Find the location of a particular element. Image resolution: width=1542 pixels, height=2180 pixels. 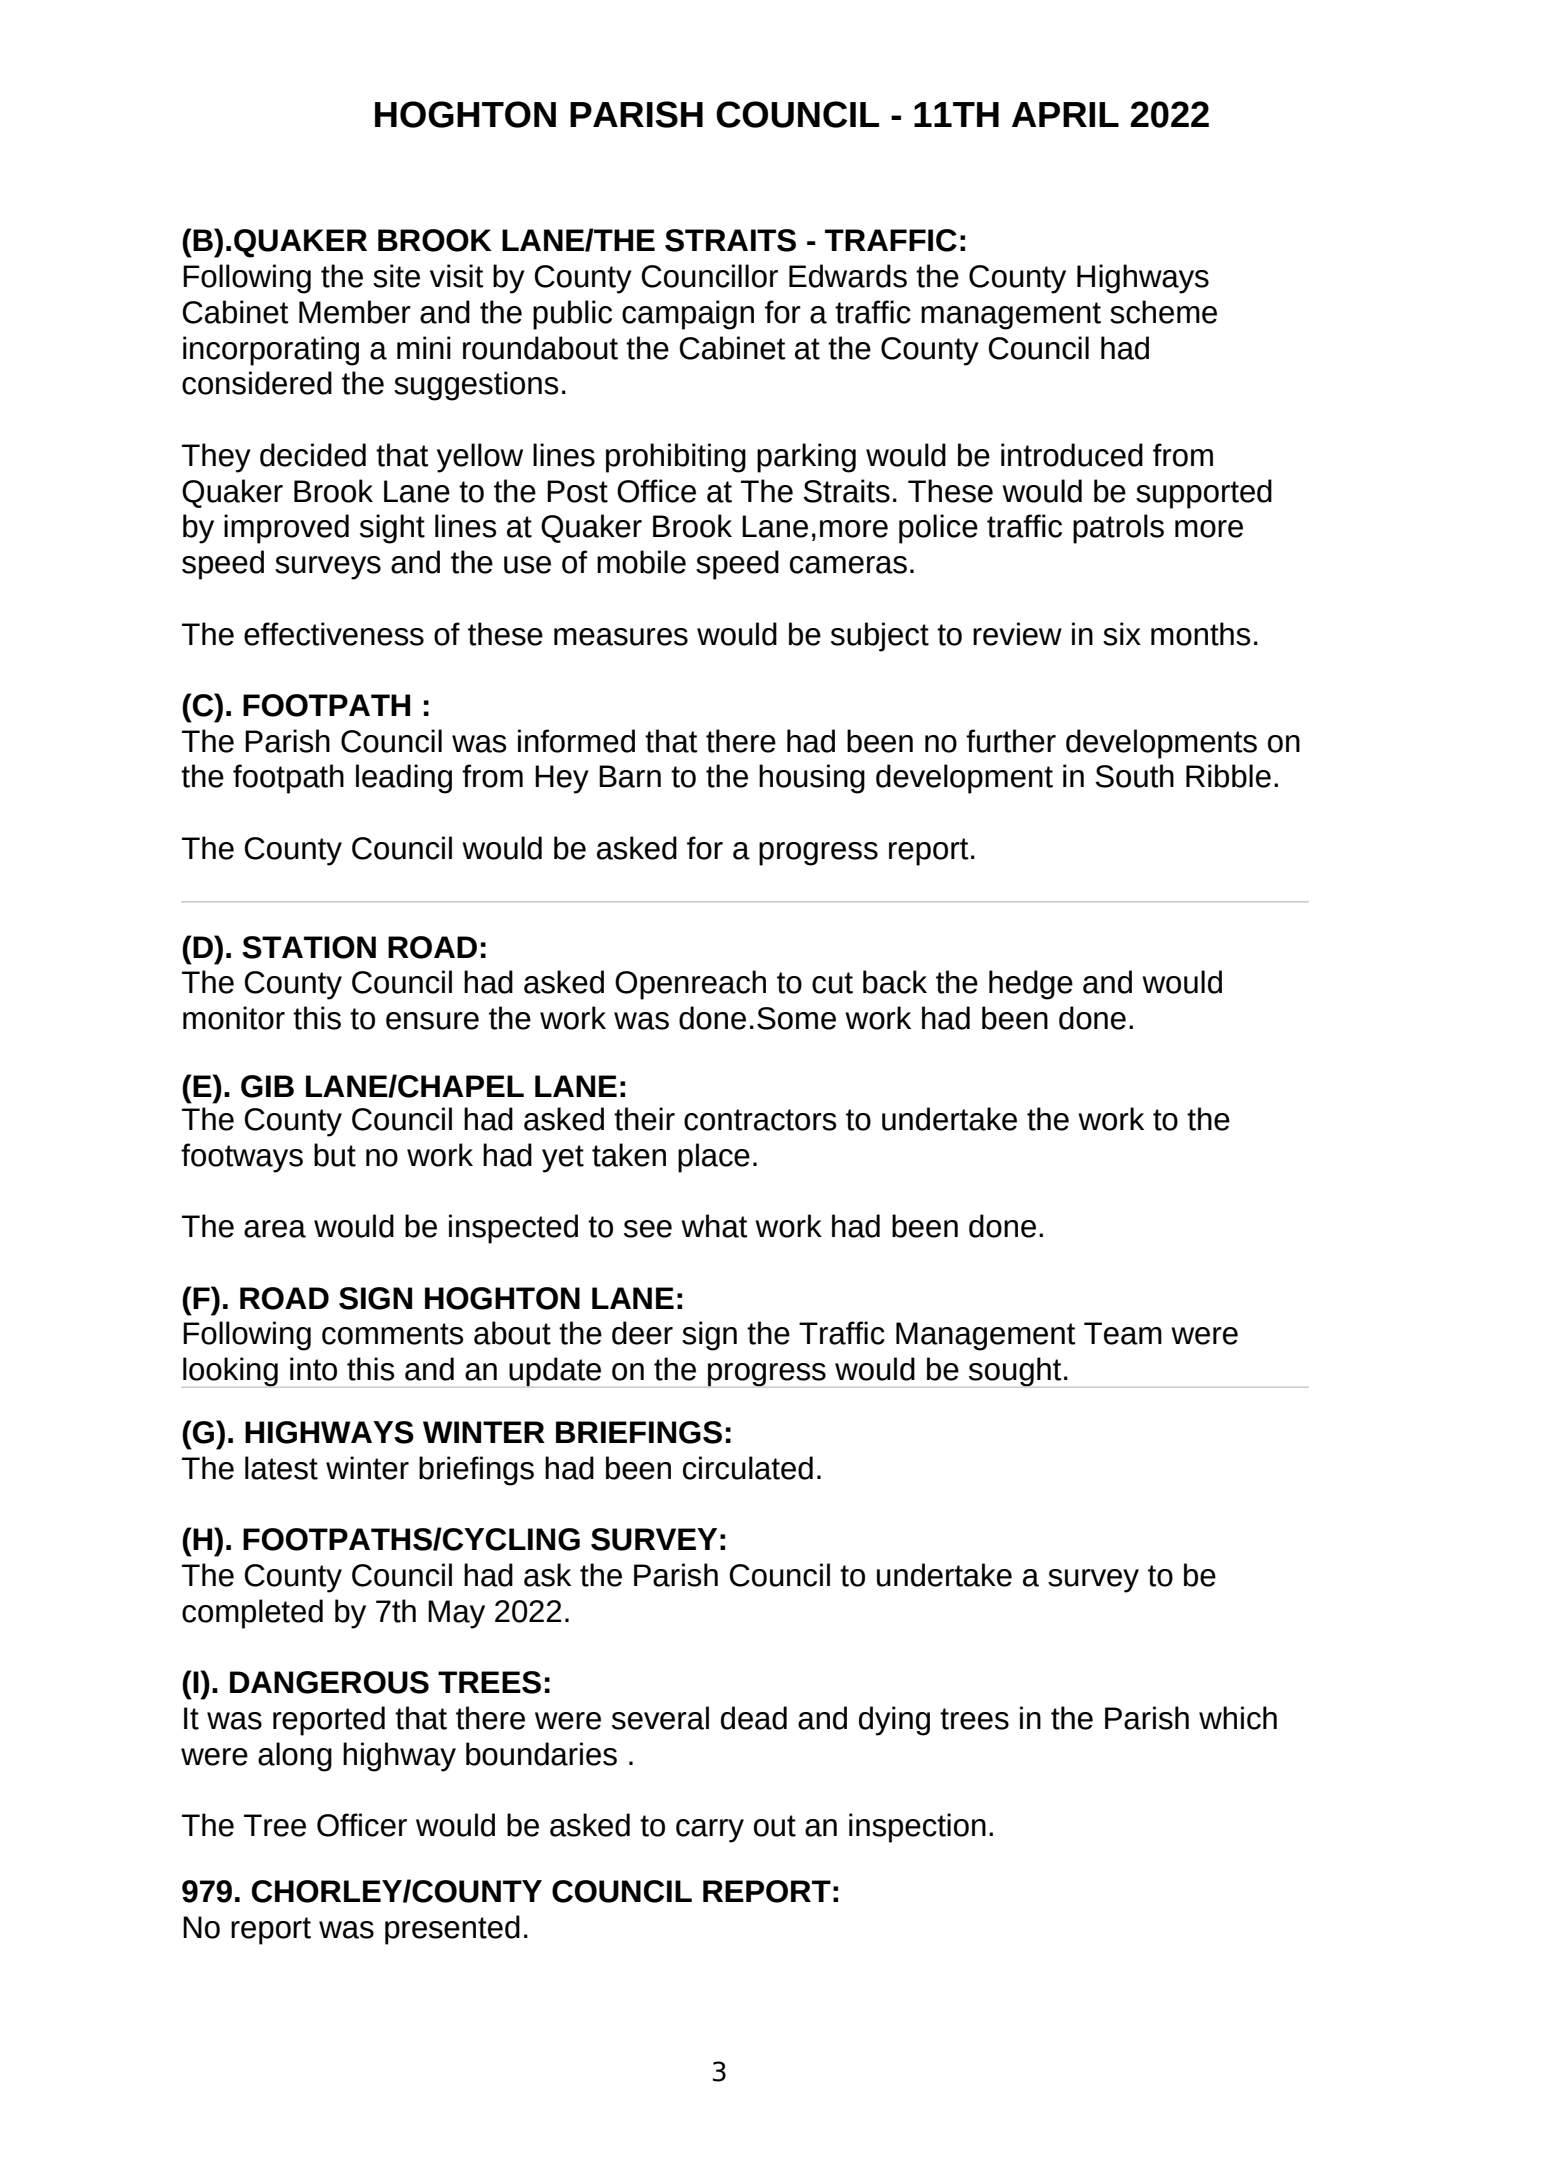

APRIL is located at coordinates (1065, 114).
